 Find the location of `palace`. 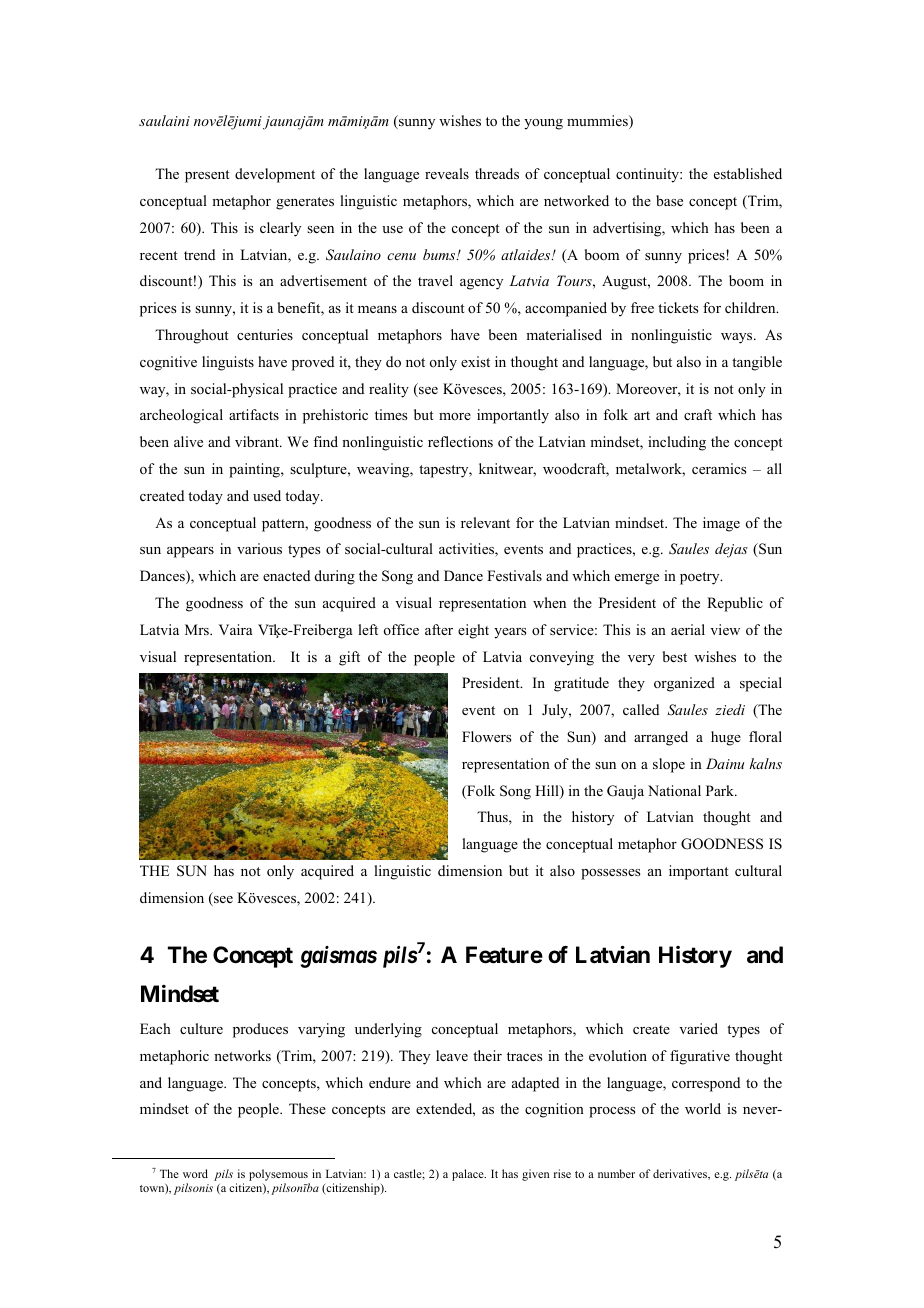

palace is located at coordinates (469, 1175).
